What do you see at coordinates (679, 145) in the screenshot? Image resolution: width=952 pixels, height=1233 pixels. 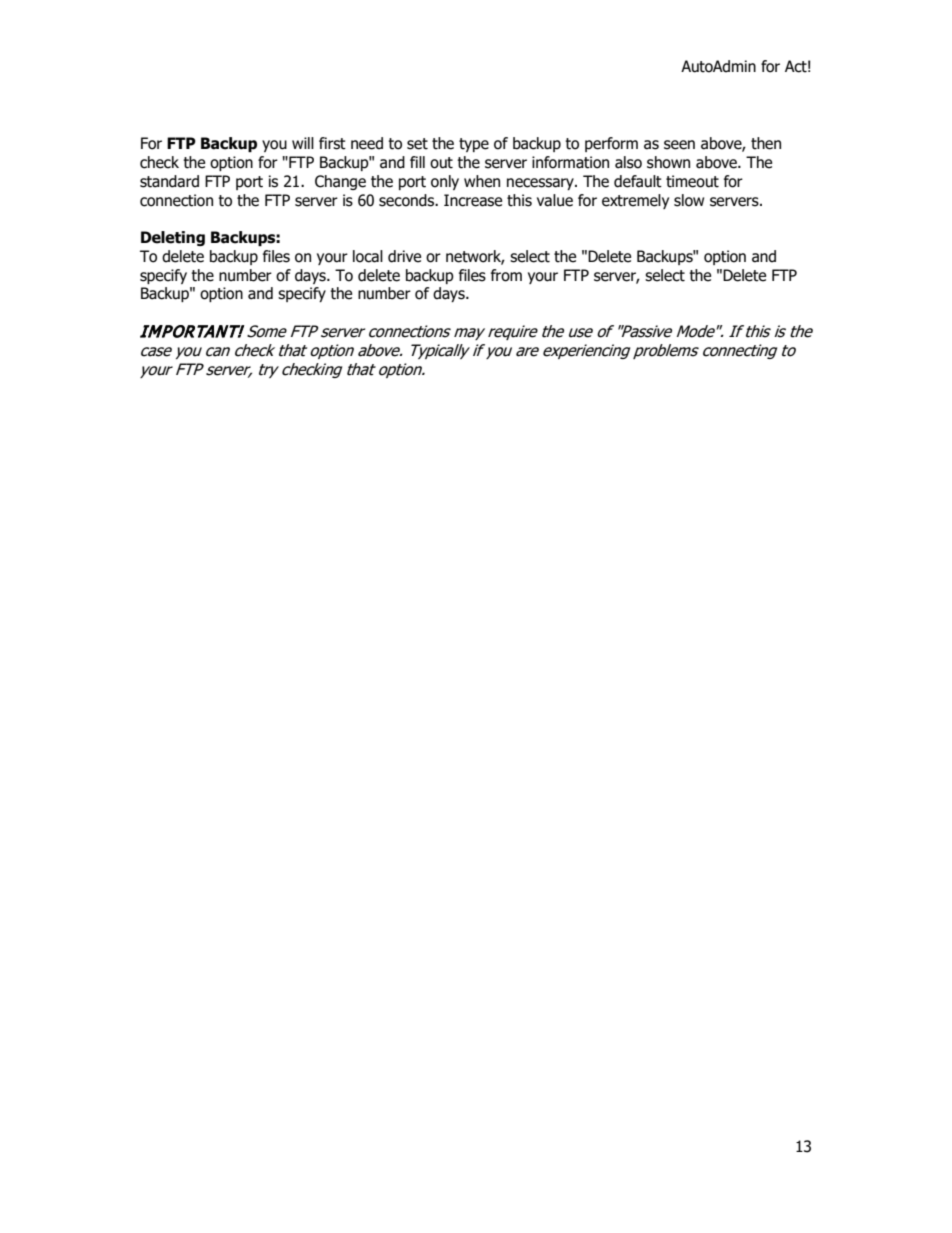 I see `seen` at bounding box center [679, 145].
